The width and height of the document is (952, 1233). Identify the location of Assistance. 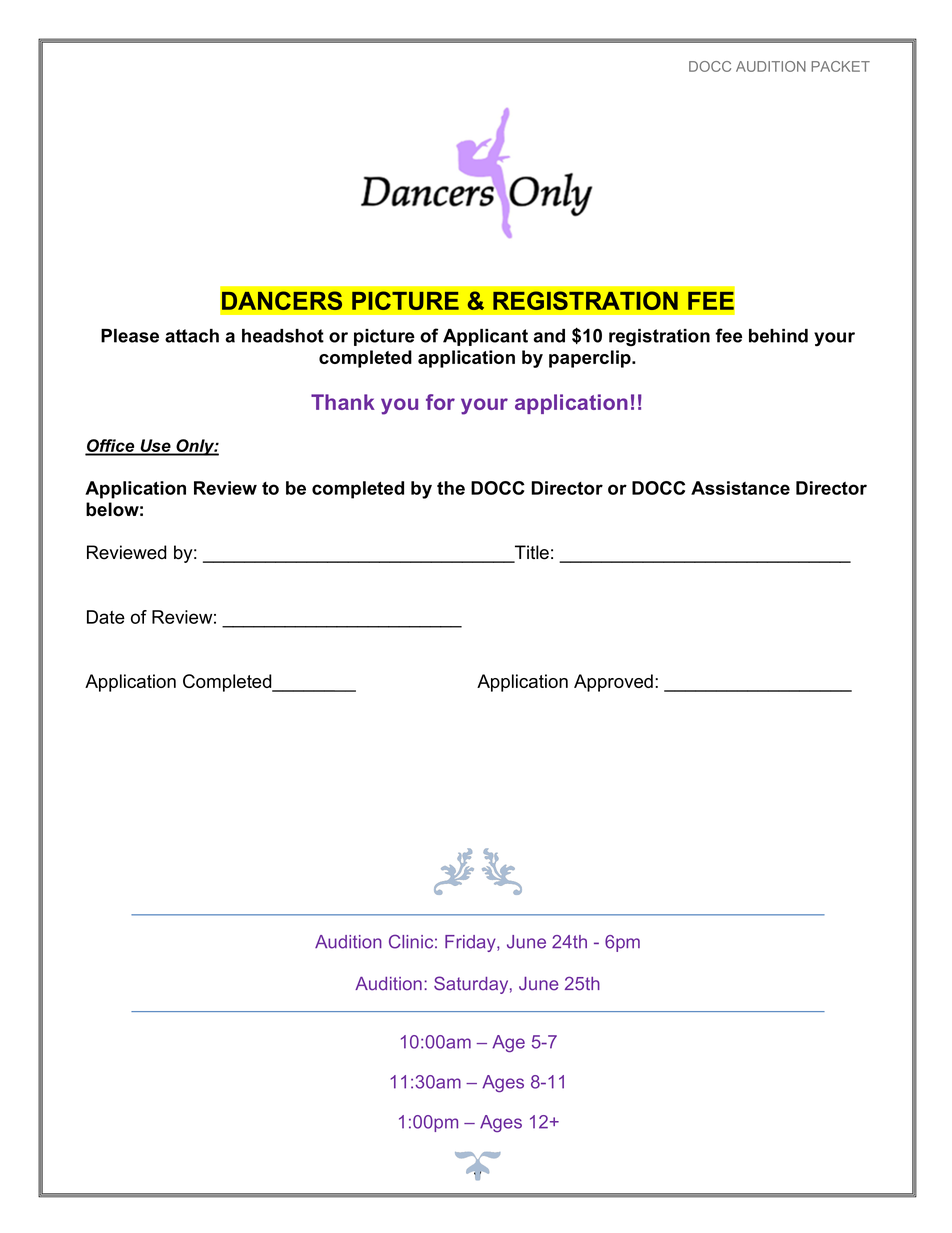
(740, 488).
